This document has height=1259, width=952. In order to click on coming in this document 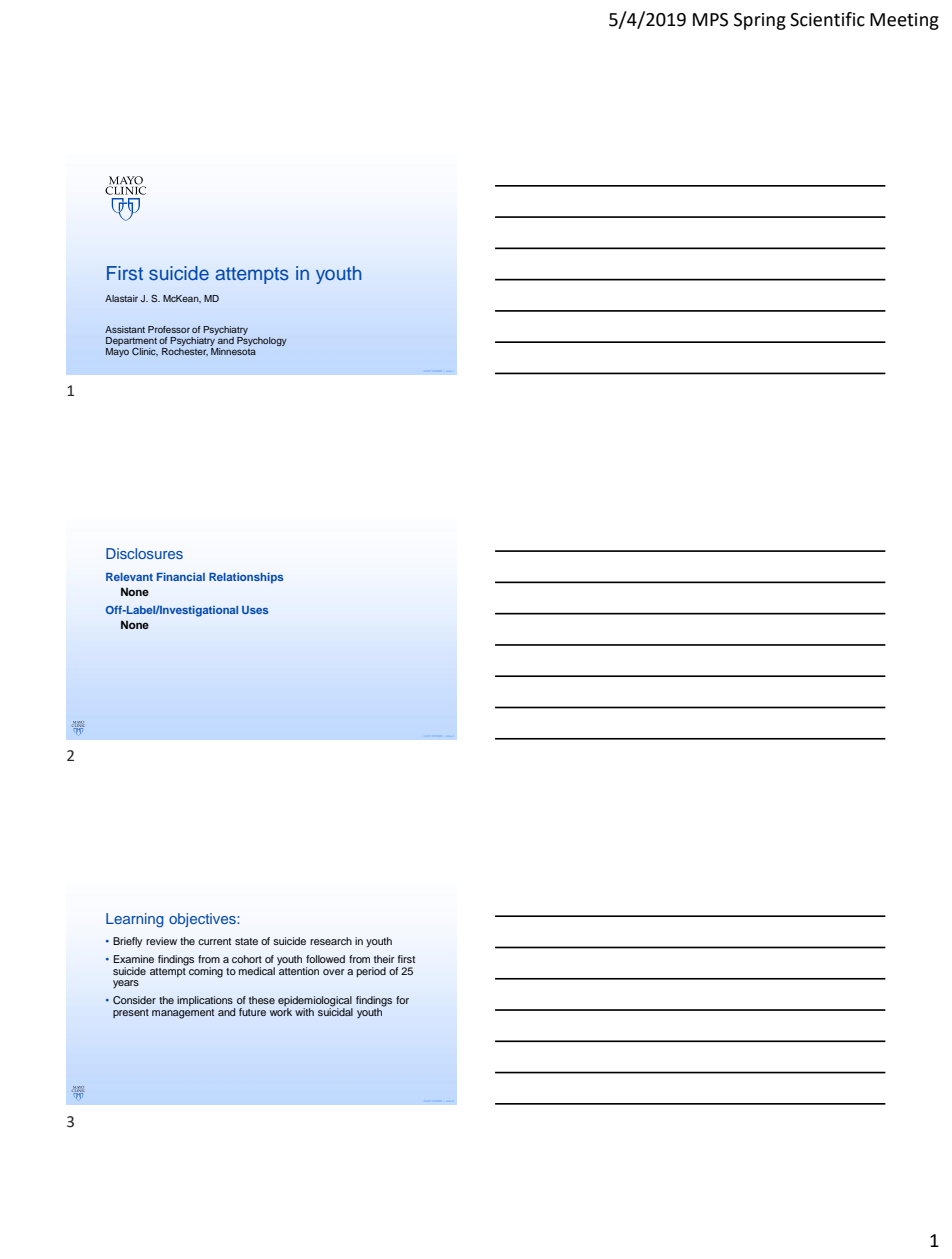, I will do `click(206, 972)`.
